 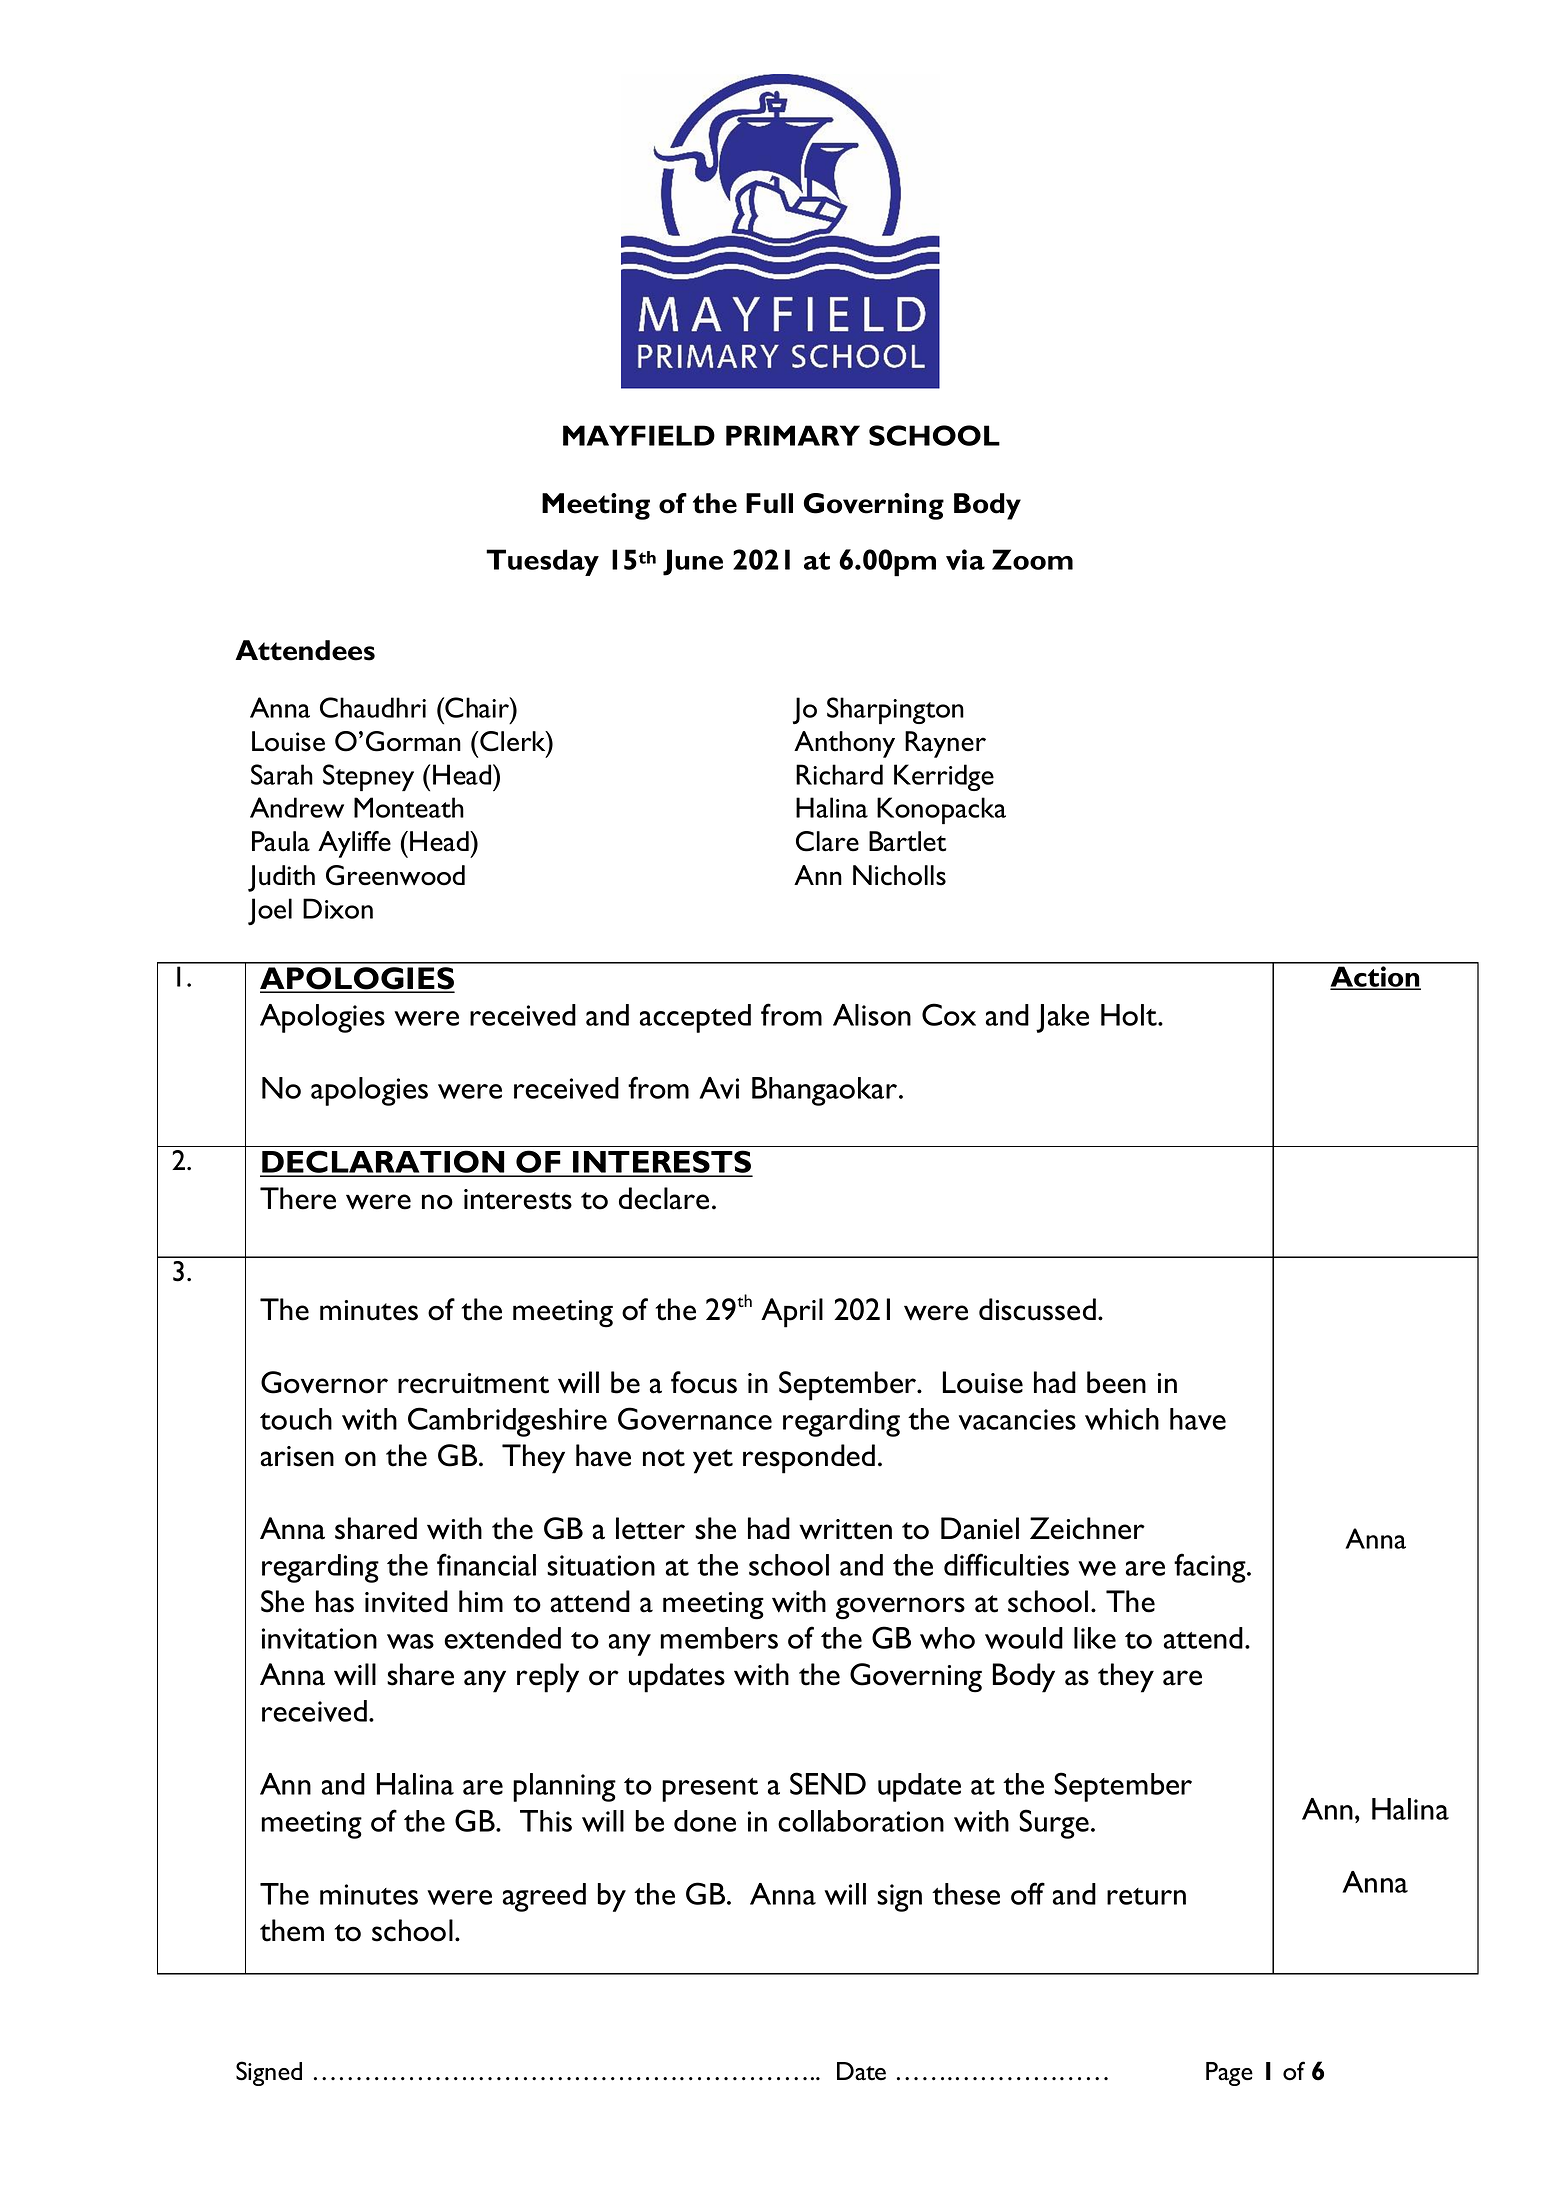 What do you see at coordinates (542, 562) in the page?
I see `Tuesday` at bounding box center [542, 562].
